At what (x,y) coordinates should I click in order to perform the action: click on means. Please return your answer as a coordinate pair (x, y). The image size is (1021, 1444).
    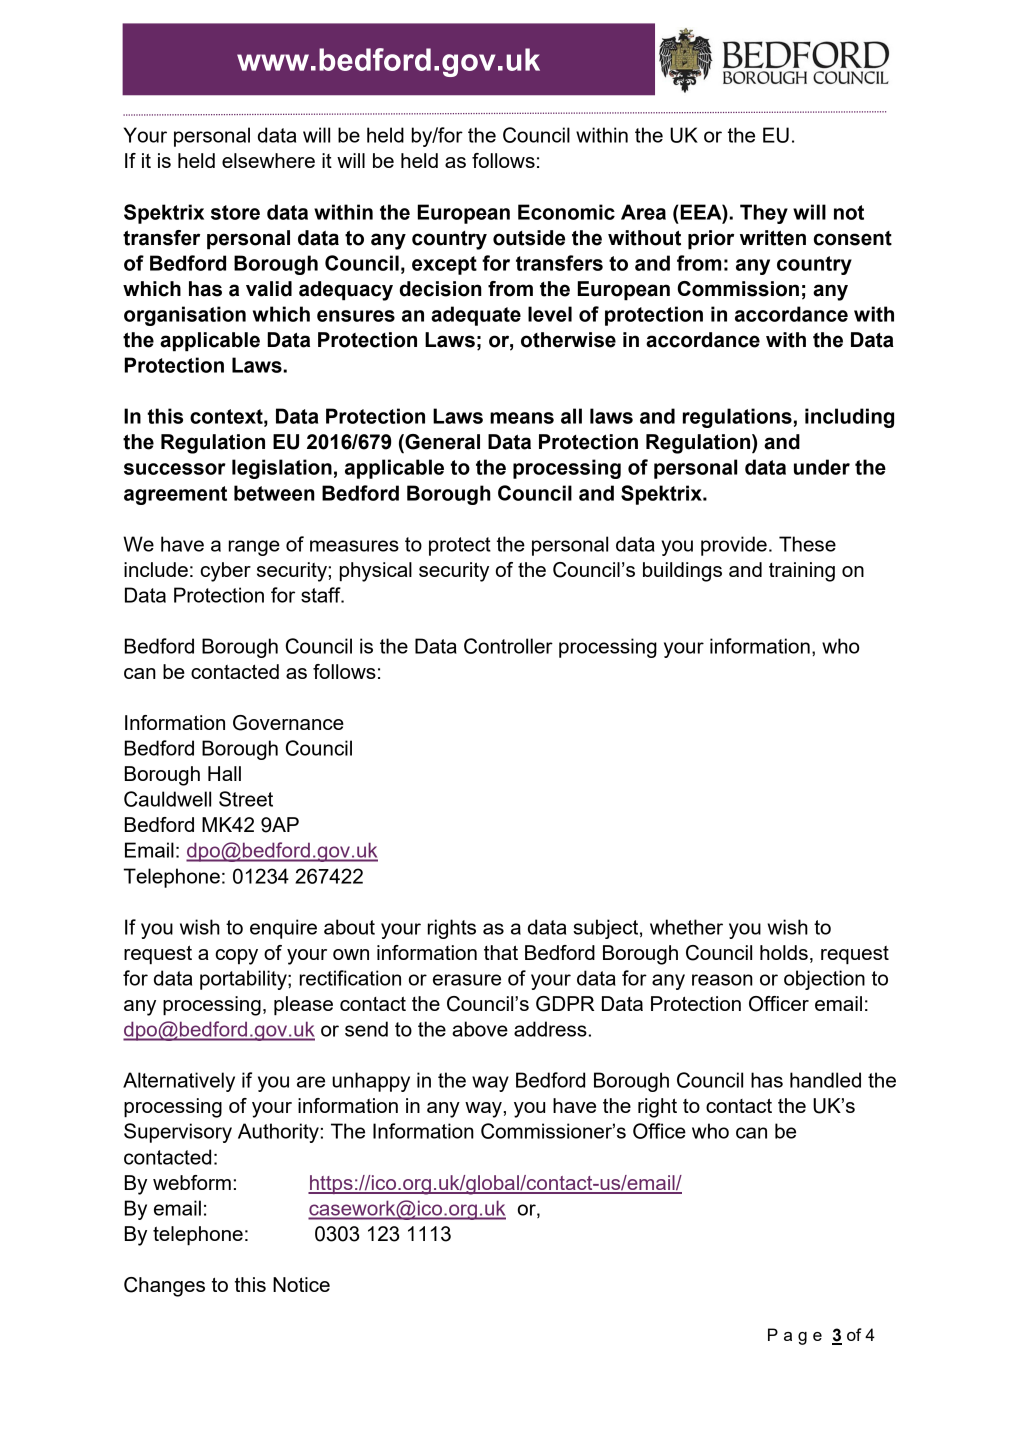
    Looking at the image, I should click on (522, 418).
